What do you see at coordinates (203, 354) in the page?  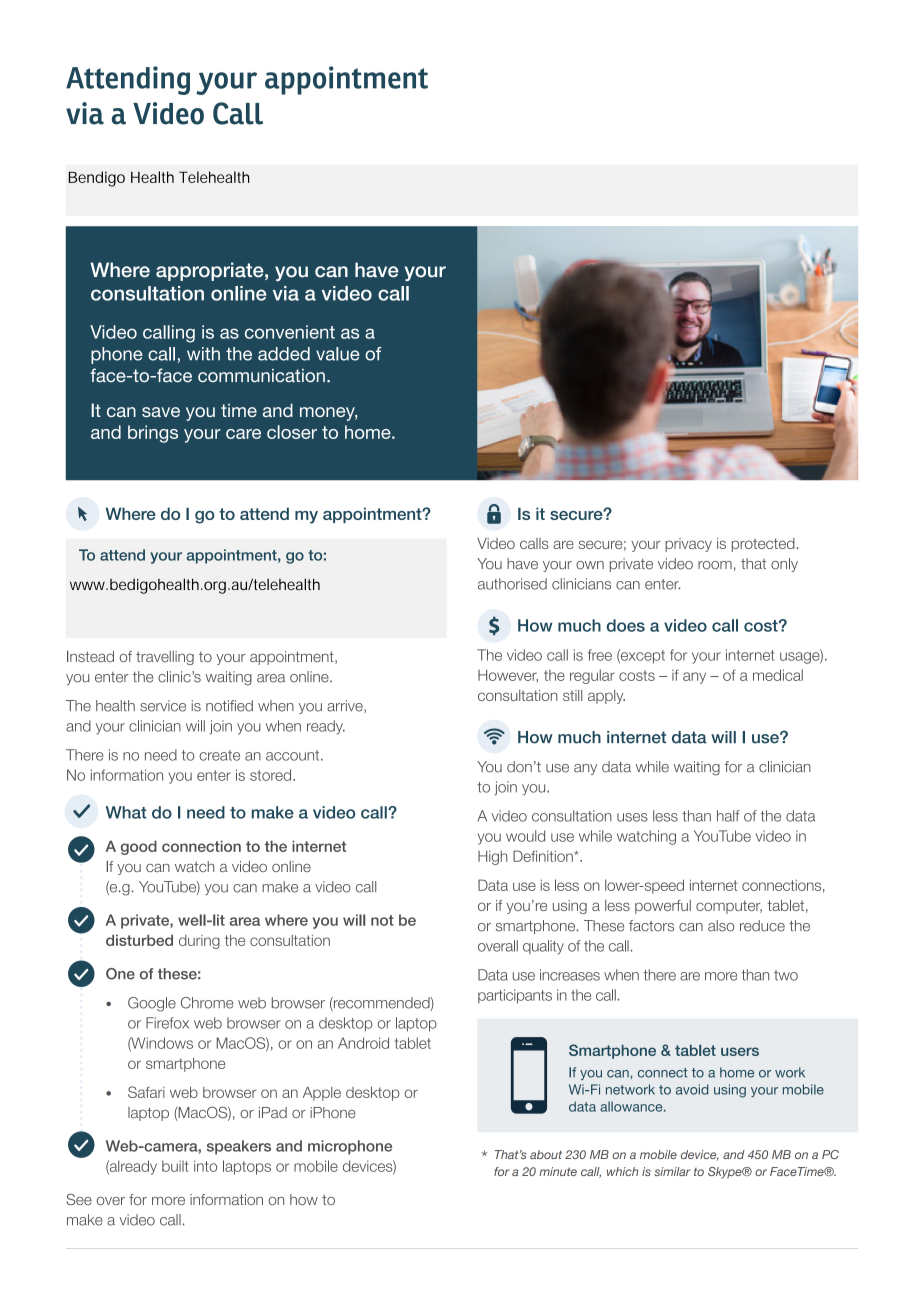 I see `with` at bounding box center [203, 354].
